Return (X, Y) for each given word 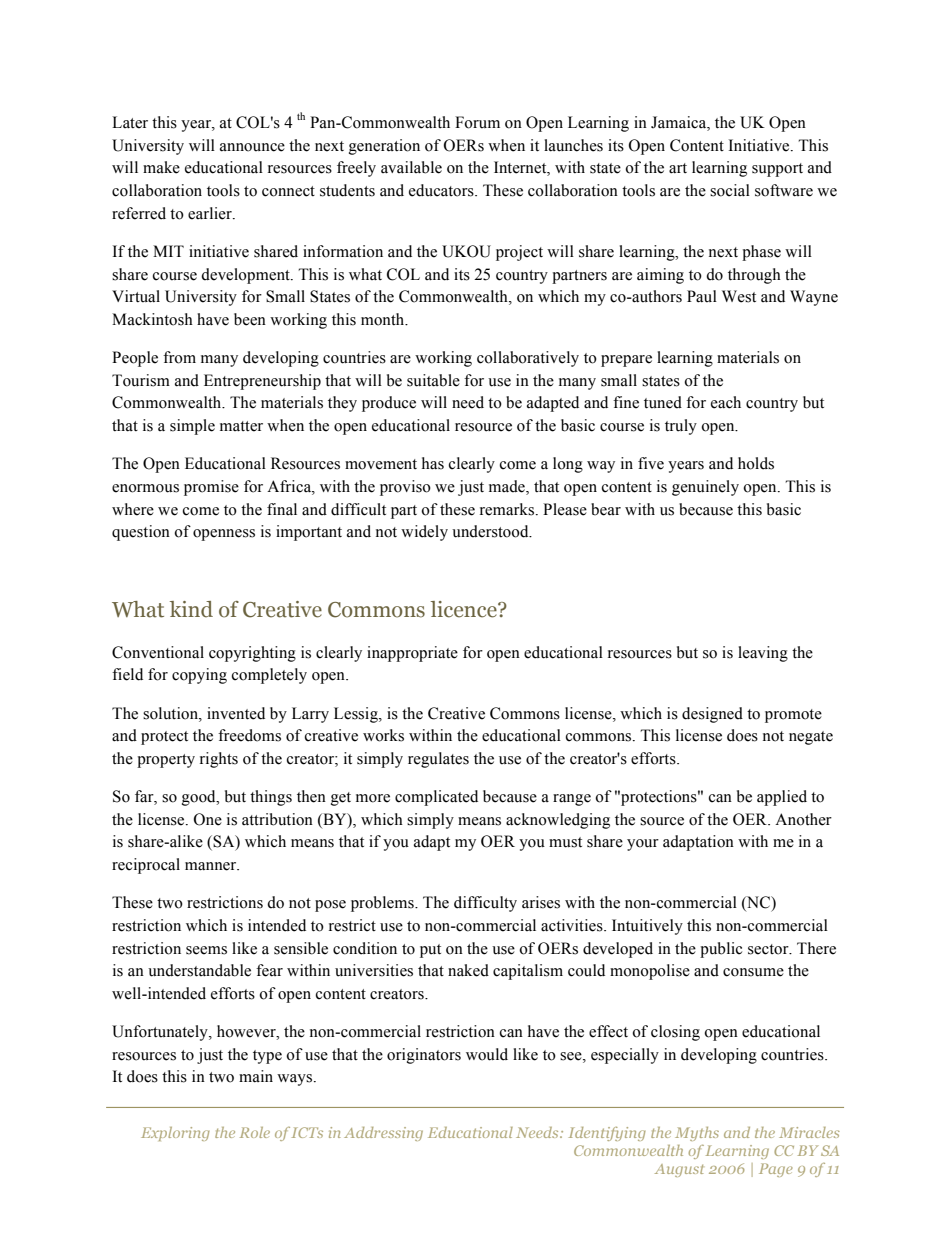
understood (491, 531)
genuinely (705, 488)
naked (468, 970)
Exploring (175, 1134)
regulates (438, 760)
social (730, 190)
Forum (477, 122)
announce (252, 147)
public (721, 950)
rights (219, 760)
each (726, 402)
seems (206, 950)
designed (712, 715)
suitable (433, 380)
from (179, 357)
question (141, 533)
